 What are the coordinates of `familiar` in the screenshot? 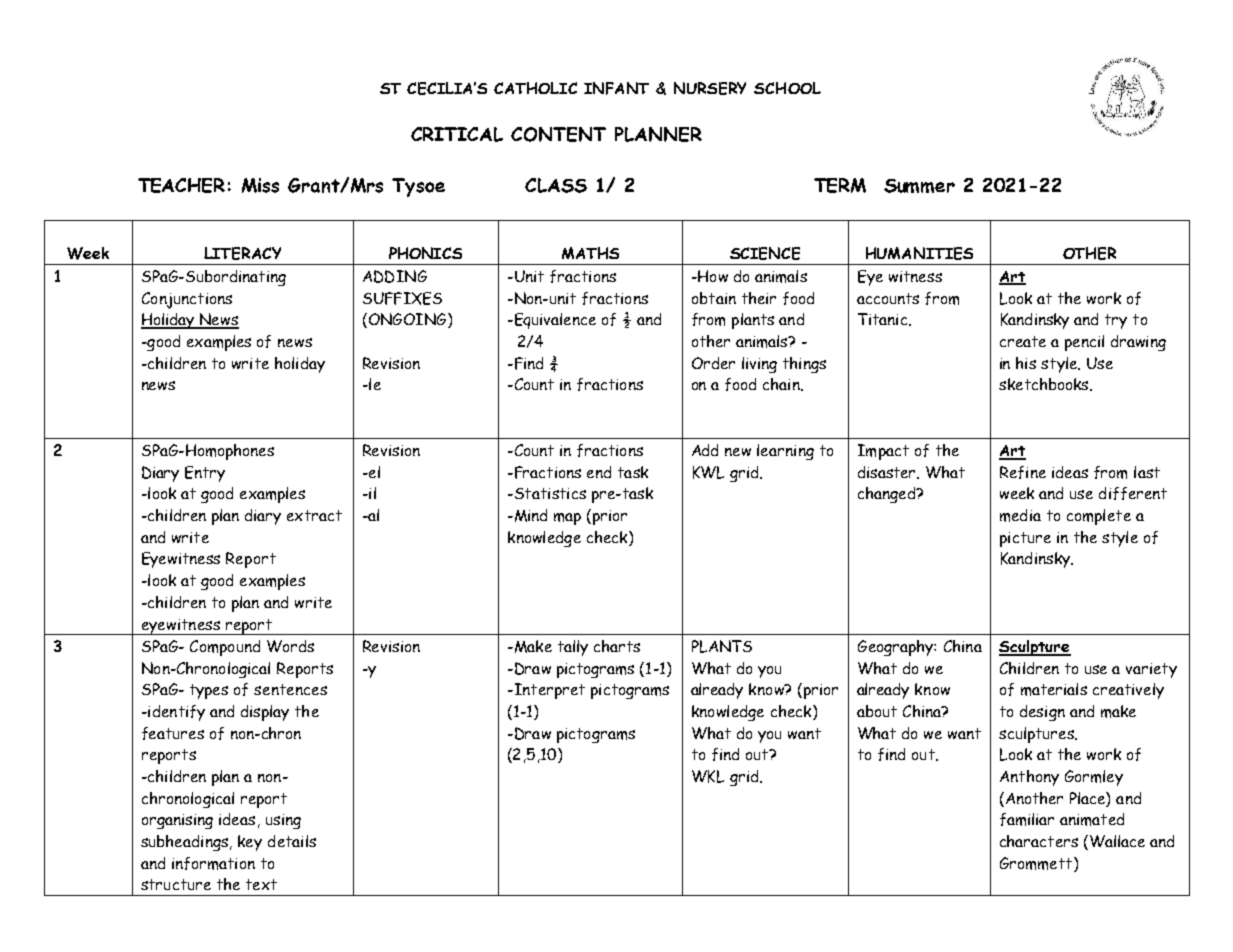 It's located at (1027, 819).
